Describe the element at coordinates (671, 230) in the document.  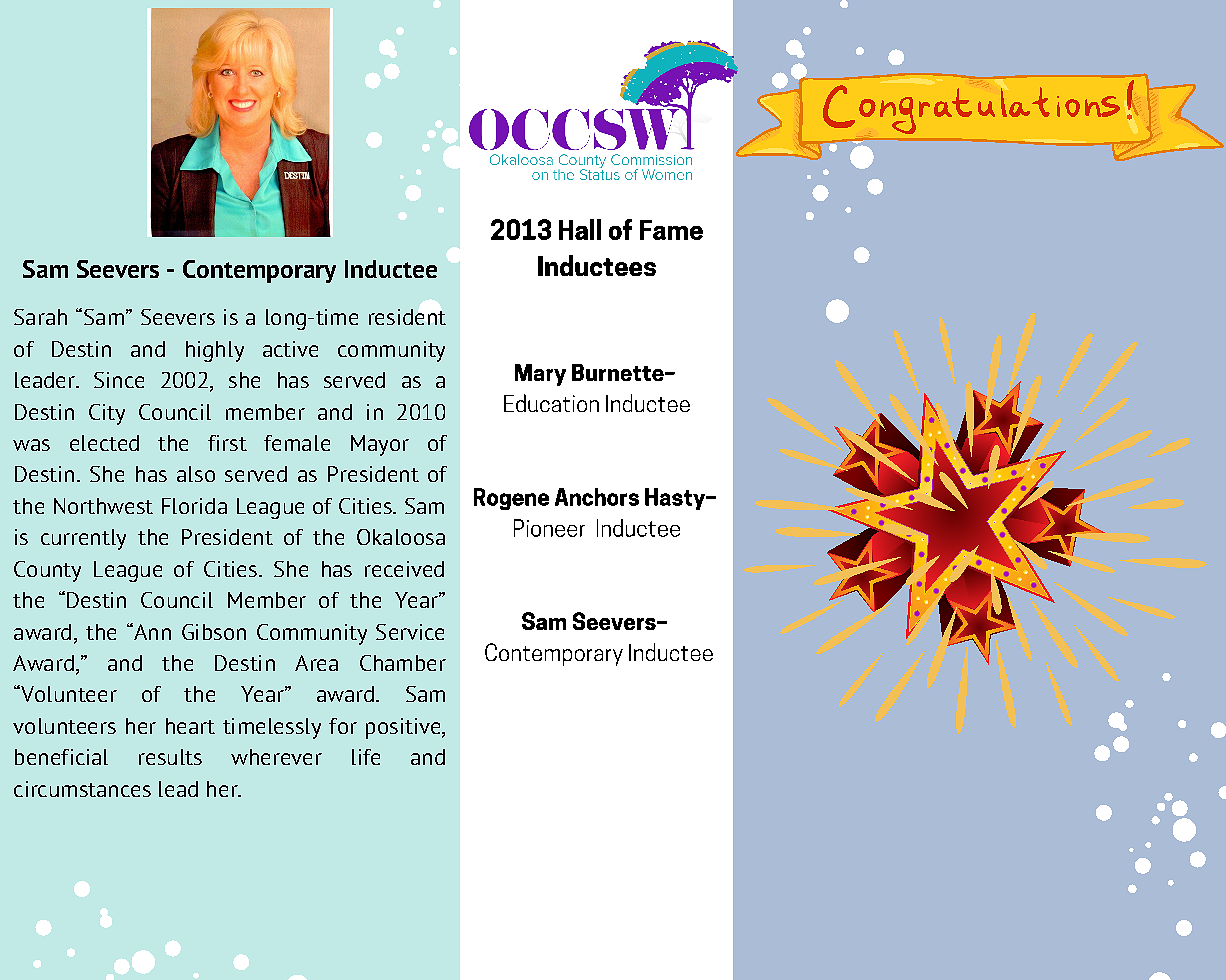
I see `Fame` at that location.
